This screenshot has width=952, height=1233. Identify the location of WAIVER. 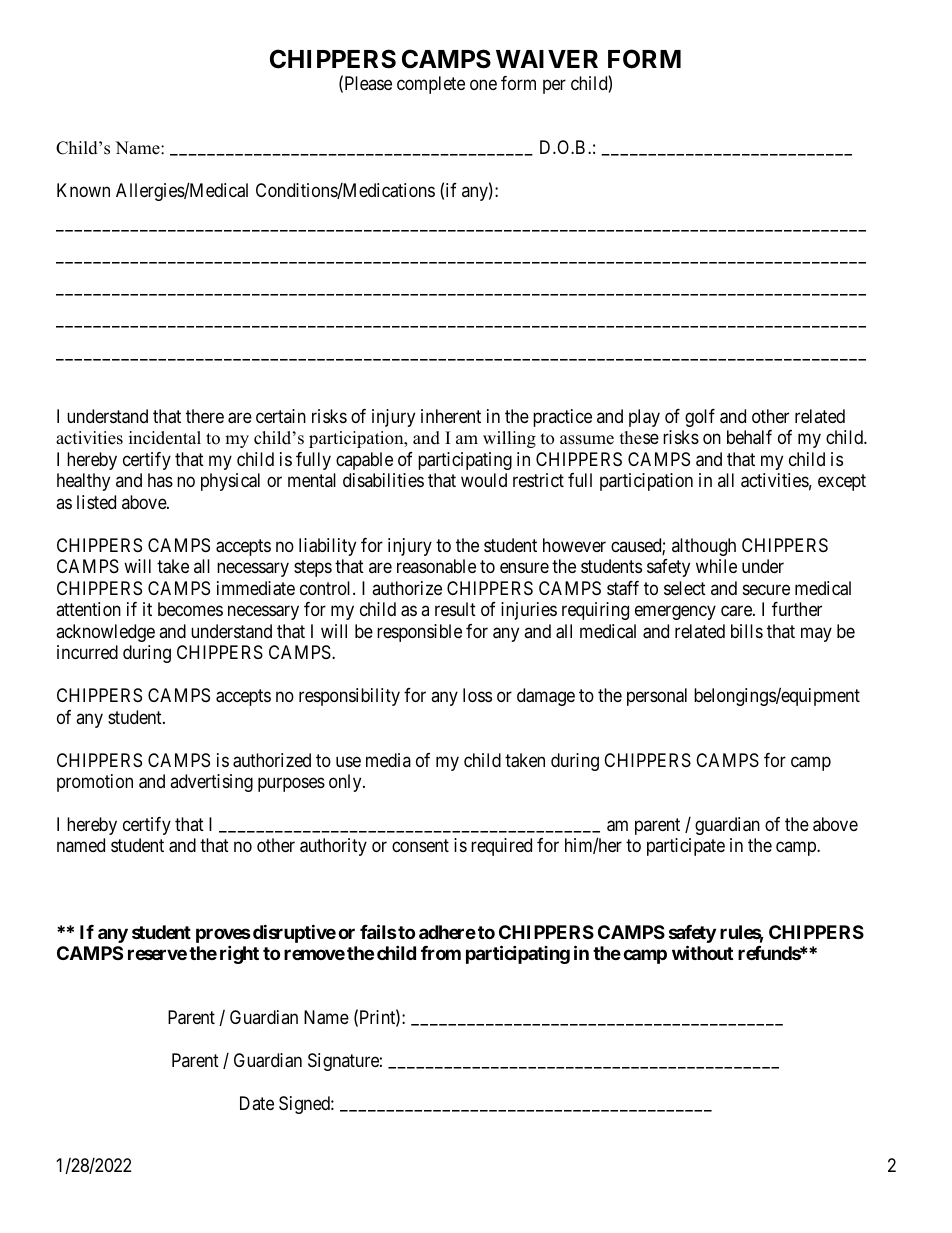
(547, 59).
